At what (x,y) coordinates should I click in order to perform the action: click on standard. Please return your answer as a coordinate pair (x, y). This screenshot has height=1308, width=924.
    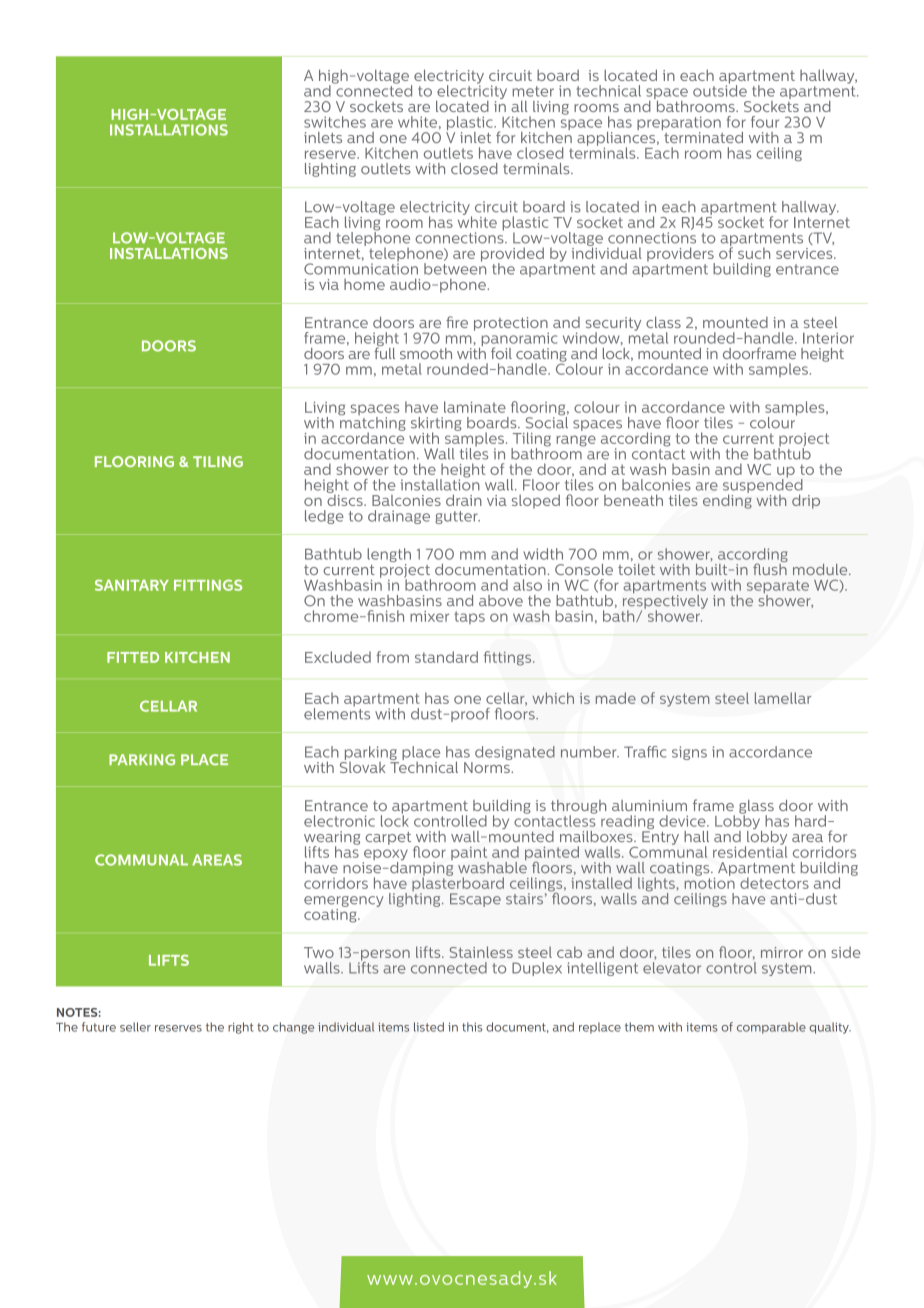
    Looking at the image, I should click on (446, 657).
